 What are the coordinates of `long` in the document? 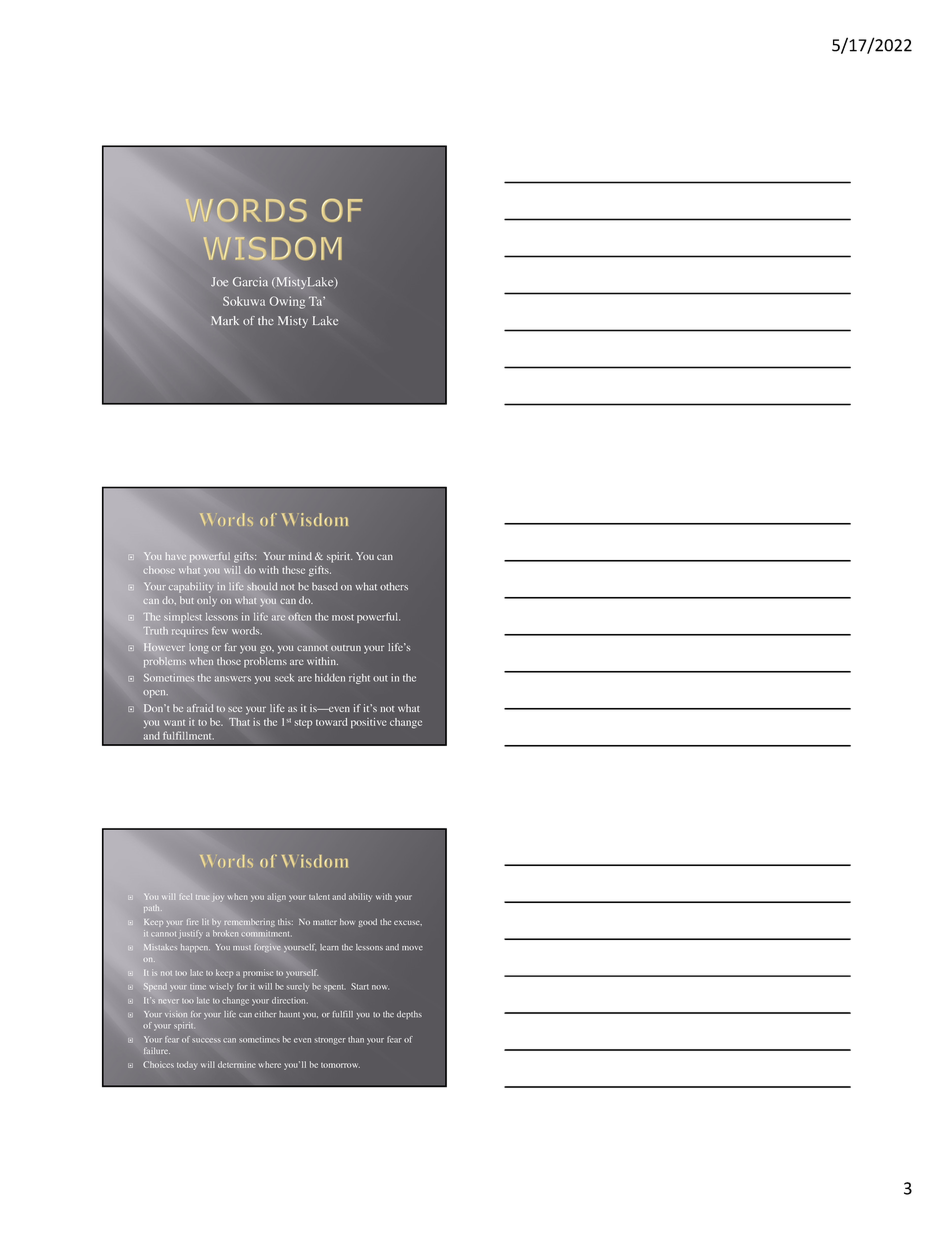 It's located at (198, 648).
